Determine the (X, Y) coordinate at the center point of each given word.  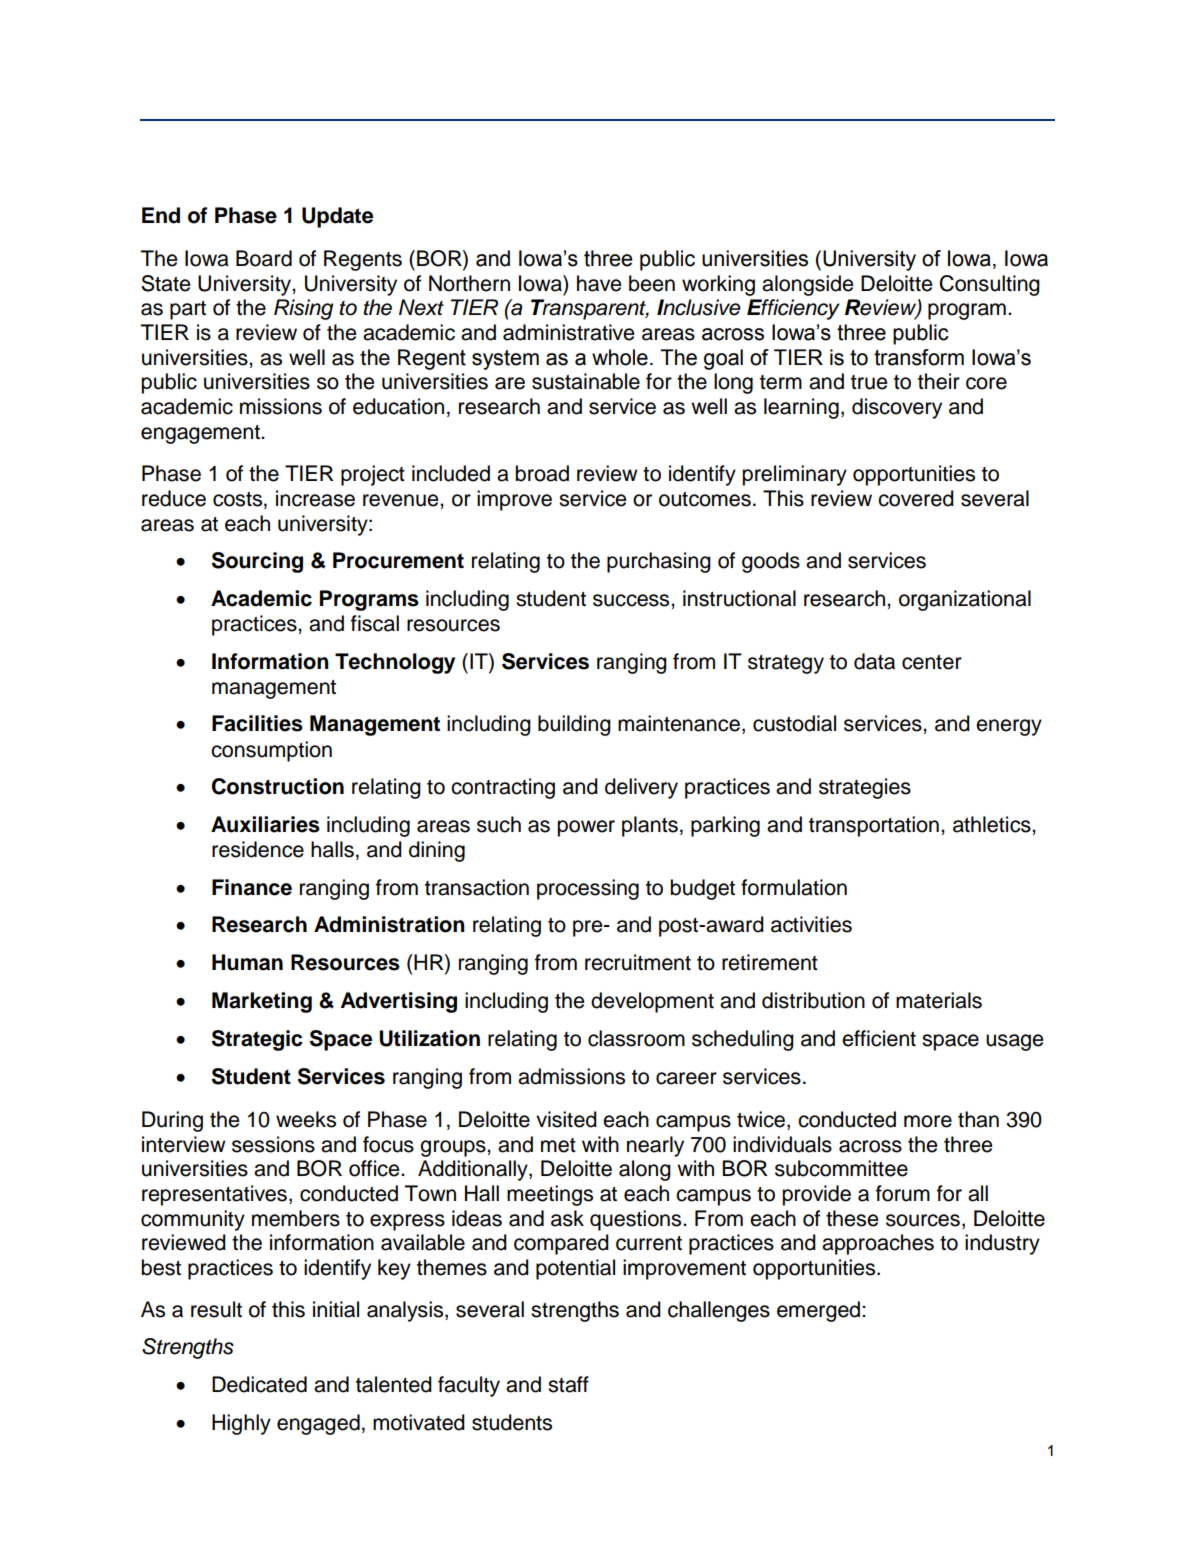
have (599, 283)
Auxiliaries (265, 824)
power (586, 828)
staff (568, 1384)
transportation (874, 826)
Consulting (990, 285)
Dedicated (259, 1384)
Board (264, 258)
